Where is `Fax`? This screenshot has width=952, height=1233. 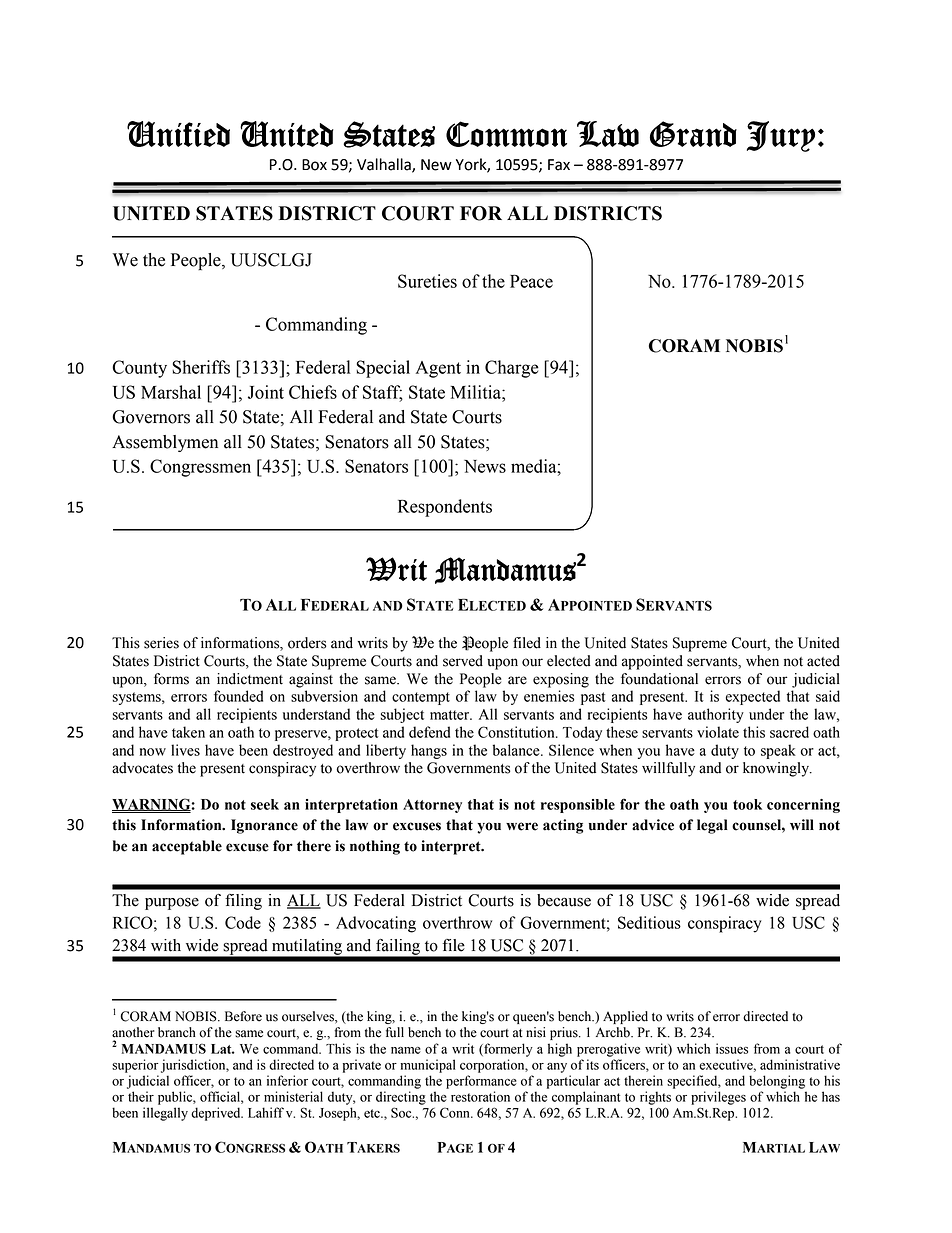
Fax is located at coordinates (559, 165).
